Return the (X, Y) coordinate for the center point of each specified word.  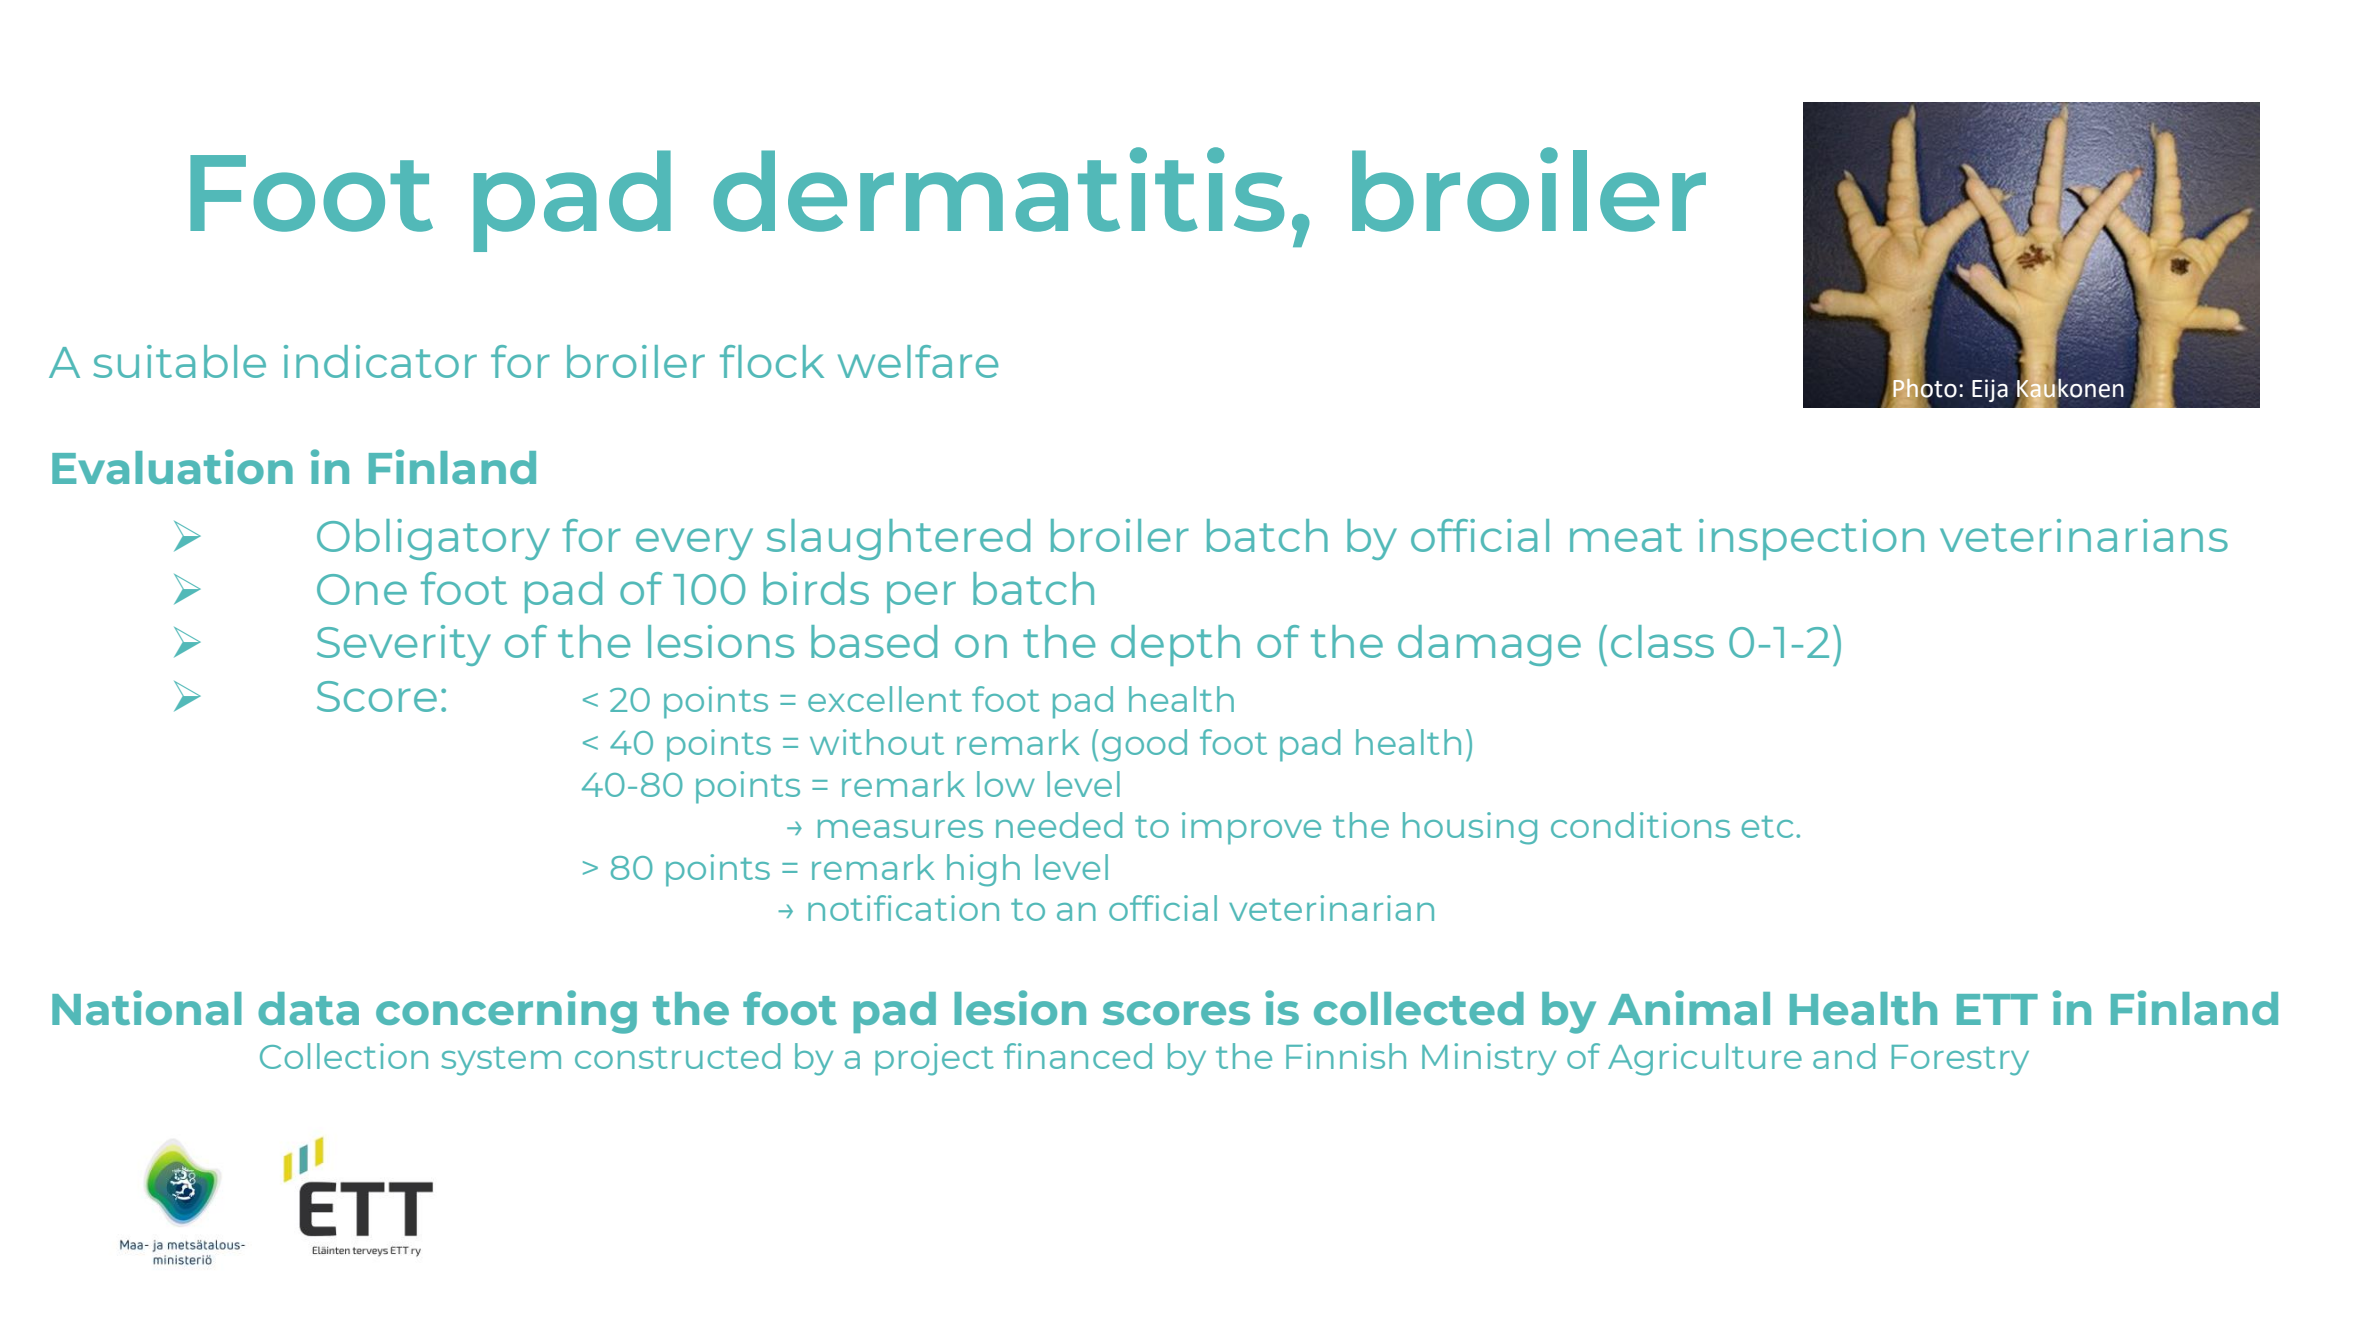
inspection (1811, 539)
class (1662, 641)
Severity (404, 645)
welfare (918, 361)
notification (903, 908)
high (983, 870)
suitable (179, 361)
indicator (380, 361)
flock (772, 361)
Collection (344, 1056)
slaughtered (898, 539)
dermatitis (998, 189)
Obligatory (433, 539)
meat (1626, 537)
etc (1767, 827)
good (1144, 745)
